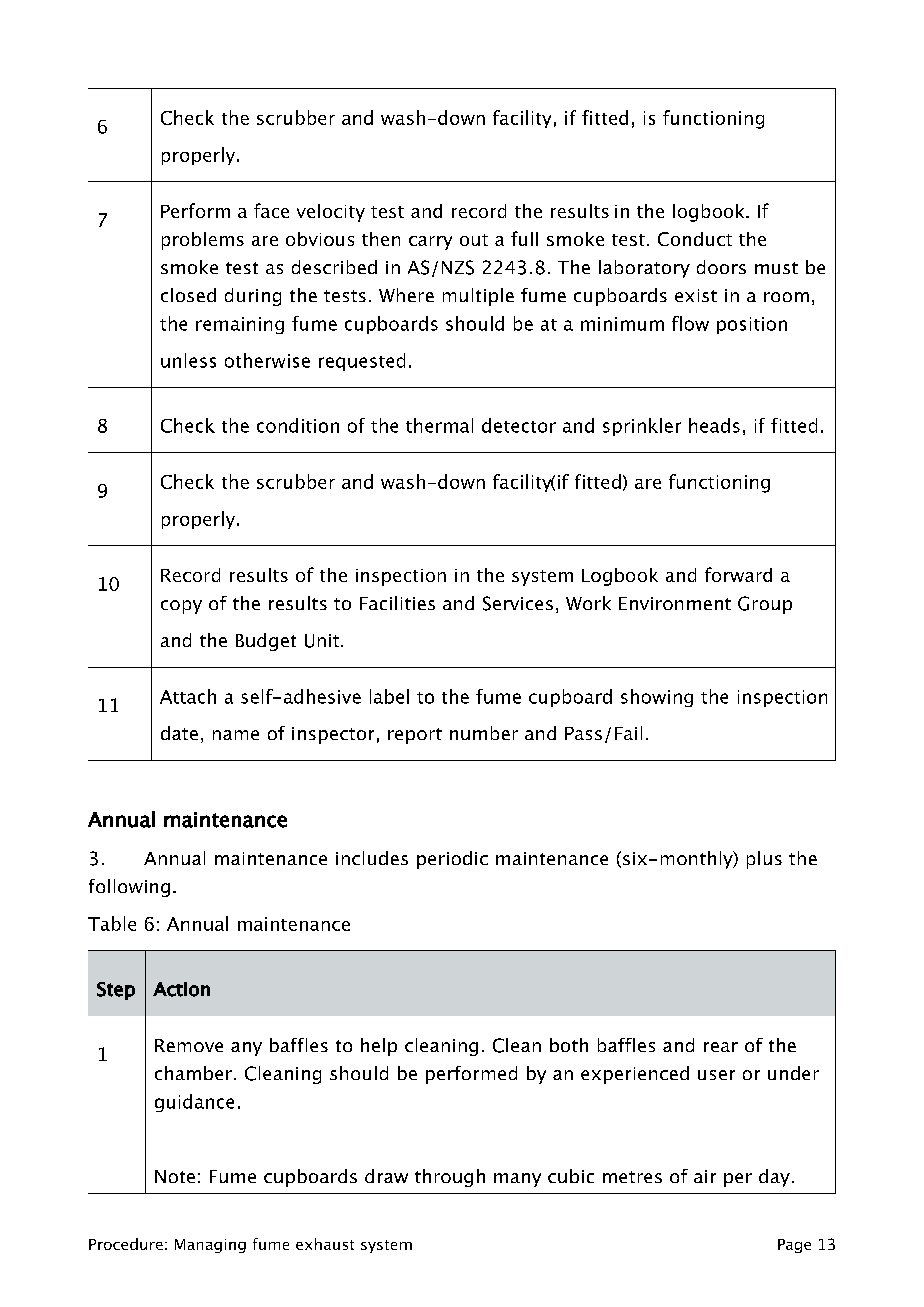  I want to click on Managing, so click(210, 1246).
